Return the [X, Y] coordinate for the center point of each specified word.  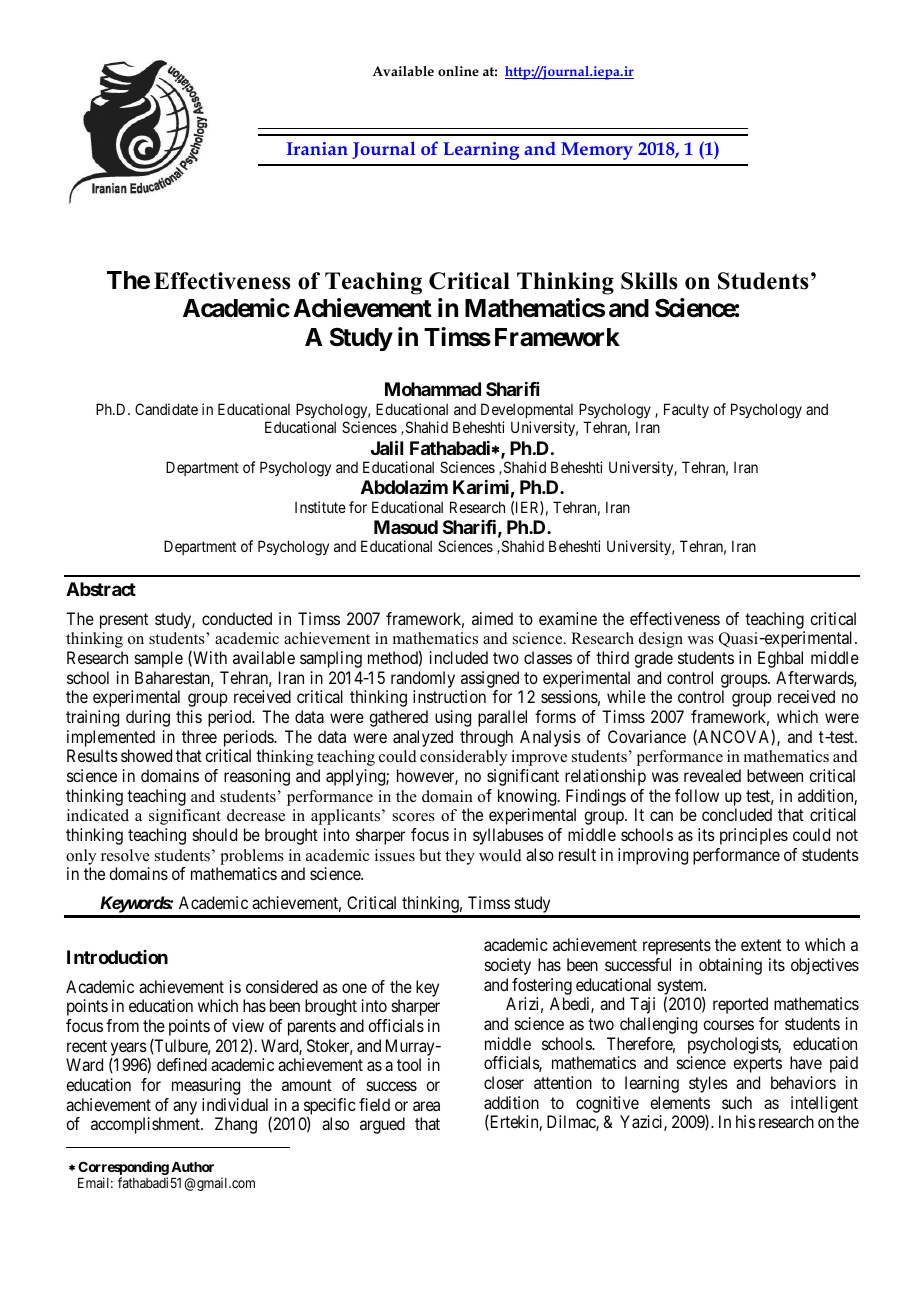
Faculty [686, 410]
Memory [597, 151]
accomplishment [146, 1125]
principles [754, 836]
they [460, 857]
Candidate [166, 409]
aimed [492, 618]
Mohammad [433, 389]
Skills [649, 281]
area [426, 1106]
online [458, 71]
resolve [125, 855]
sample [159, 659]
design [661, 640]
